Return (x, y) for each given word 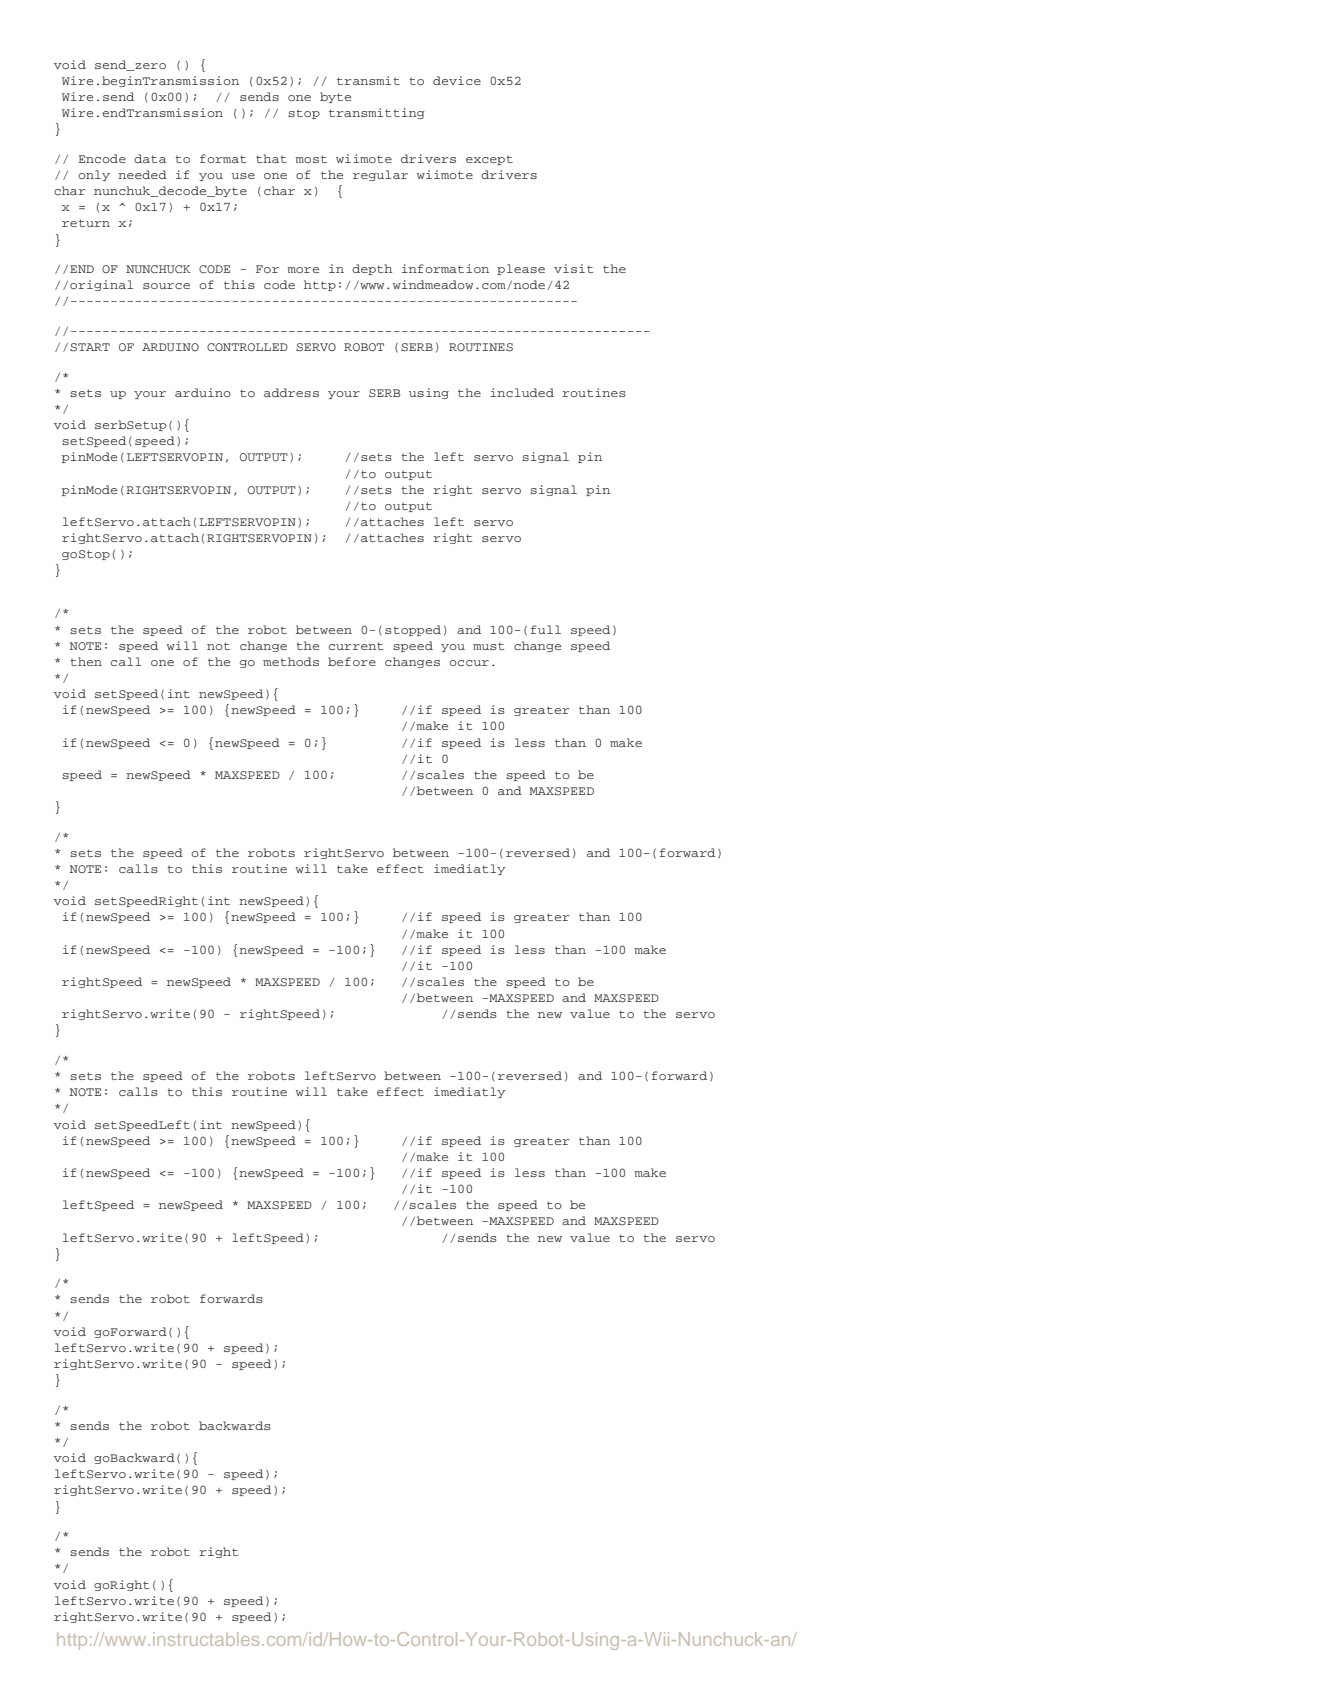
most (311, 159)
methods (291, 661)
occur (469, 663)
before (352, 661)
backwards (235, 1425)
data (150, 158)
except (489, 160)
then (86, 661)
